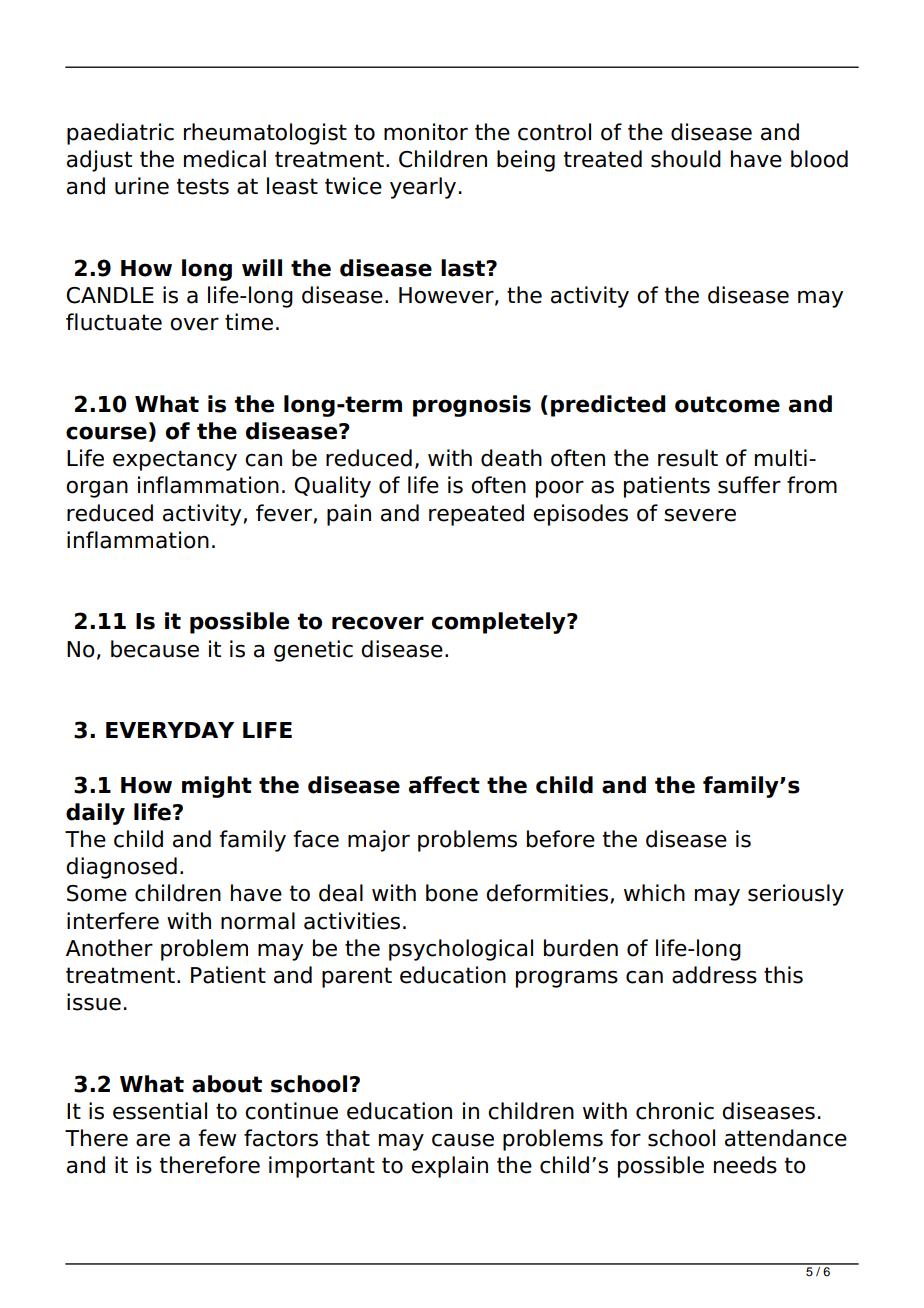  I want to click on completely, so click(500, 623).
